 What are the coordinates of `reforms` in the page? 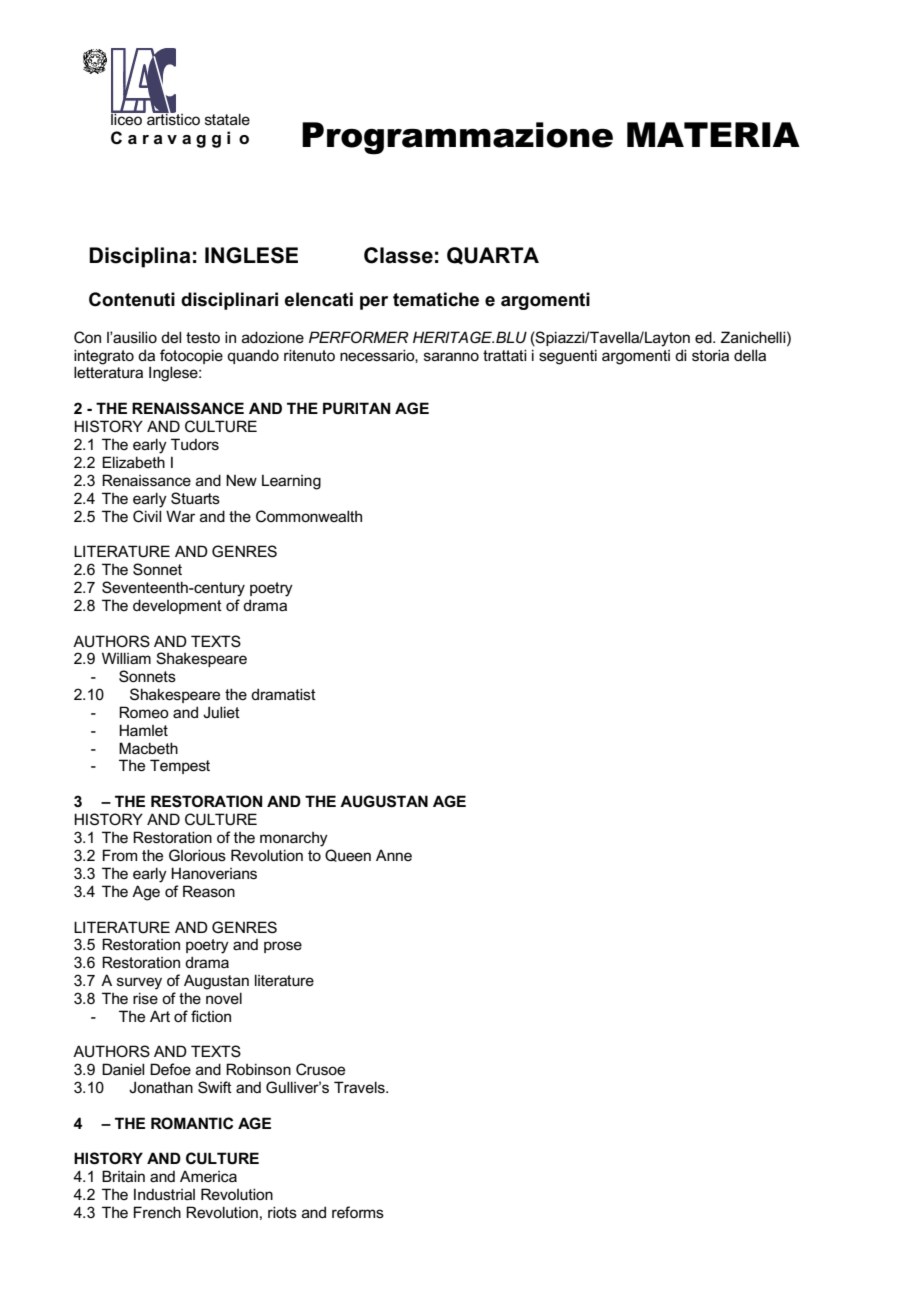 It's located at (358, 1212).
